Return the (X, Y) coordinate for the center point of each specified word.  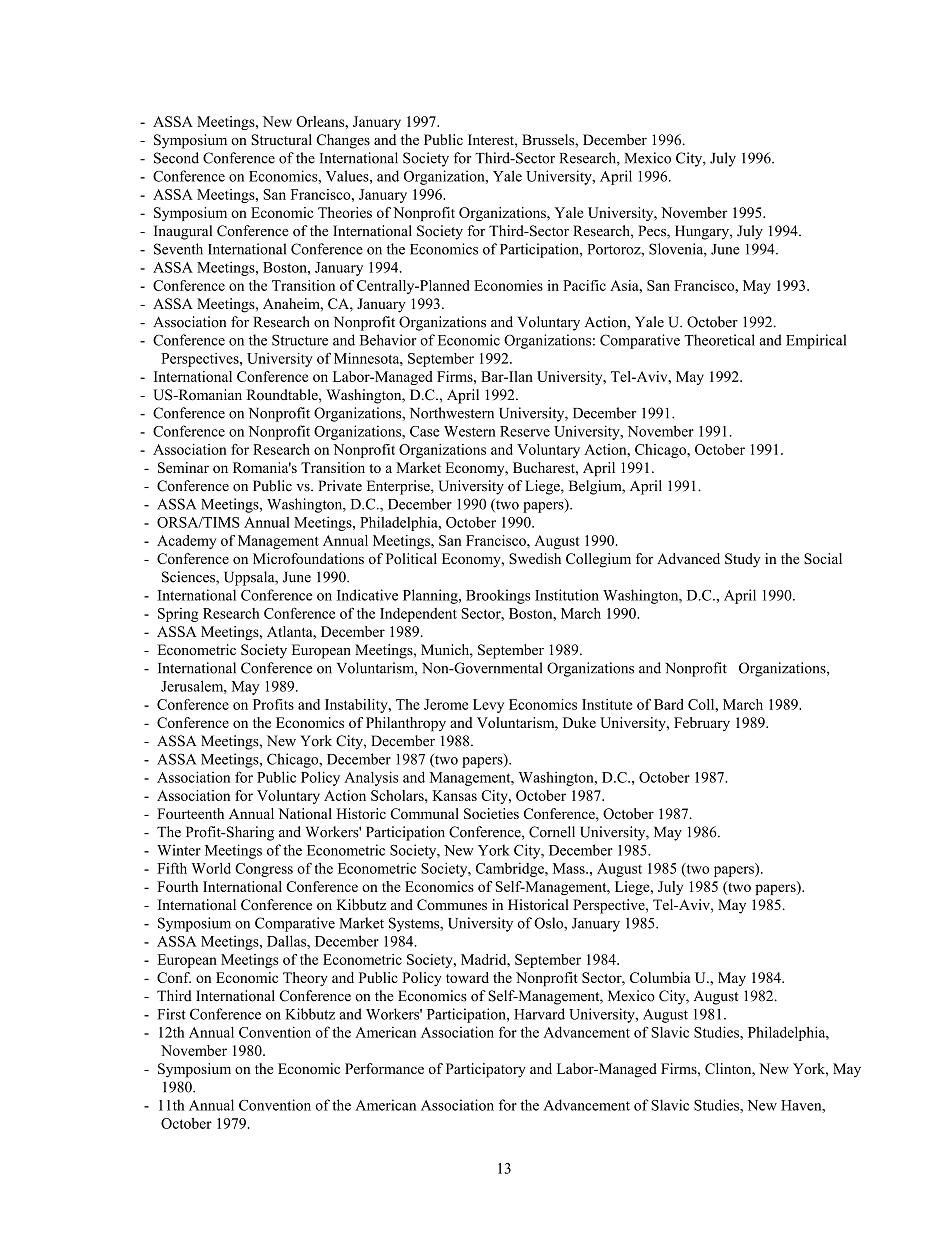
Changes (343, 141)
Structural (281, 140)
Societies (491, 813)
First (171, 1014)
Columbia (660, 977)
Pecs (653, 232)
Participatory (486, 1070)
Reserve (525, 431)
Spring (178, 615)
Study (742, 560)
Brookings (498, 596)
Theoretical (719, 340)
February (702, 724)
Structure (300, 340)
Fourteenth (190, 813)
